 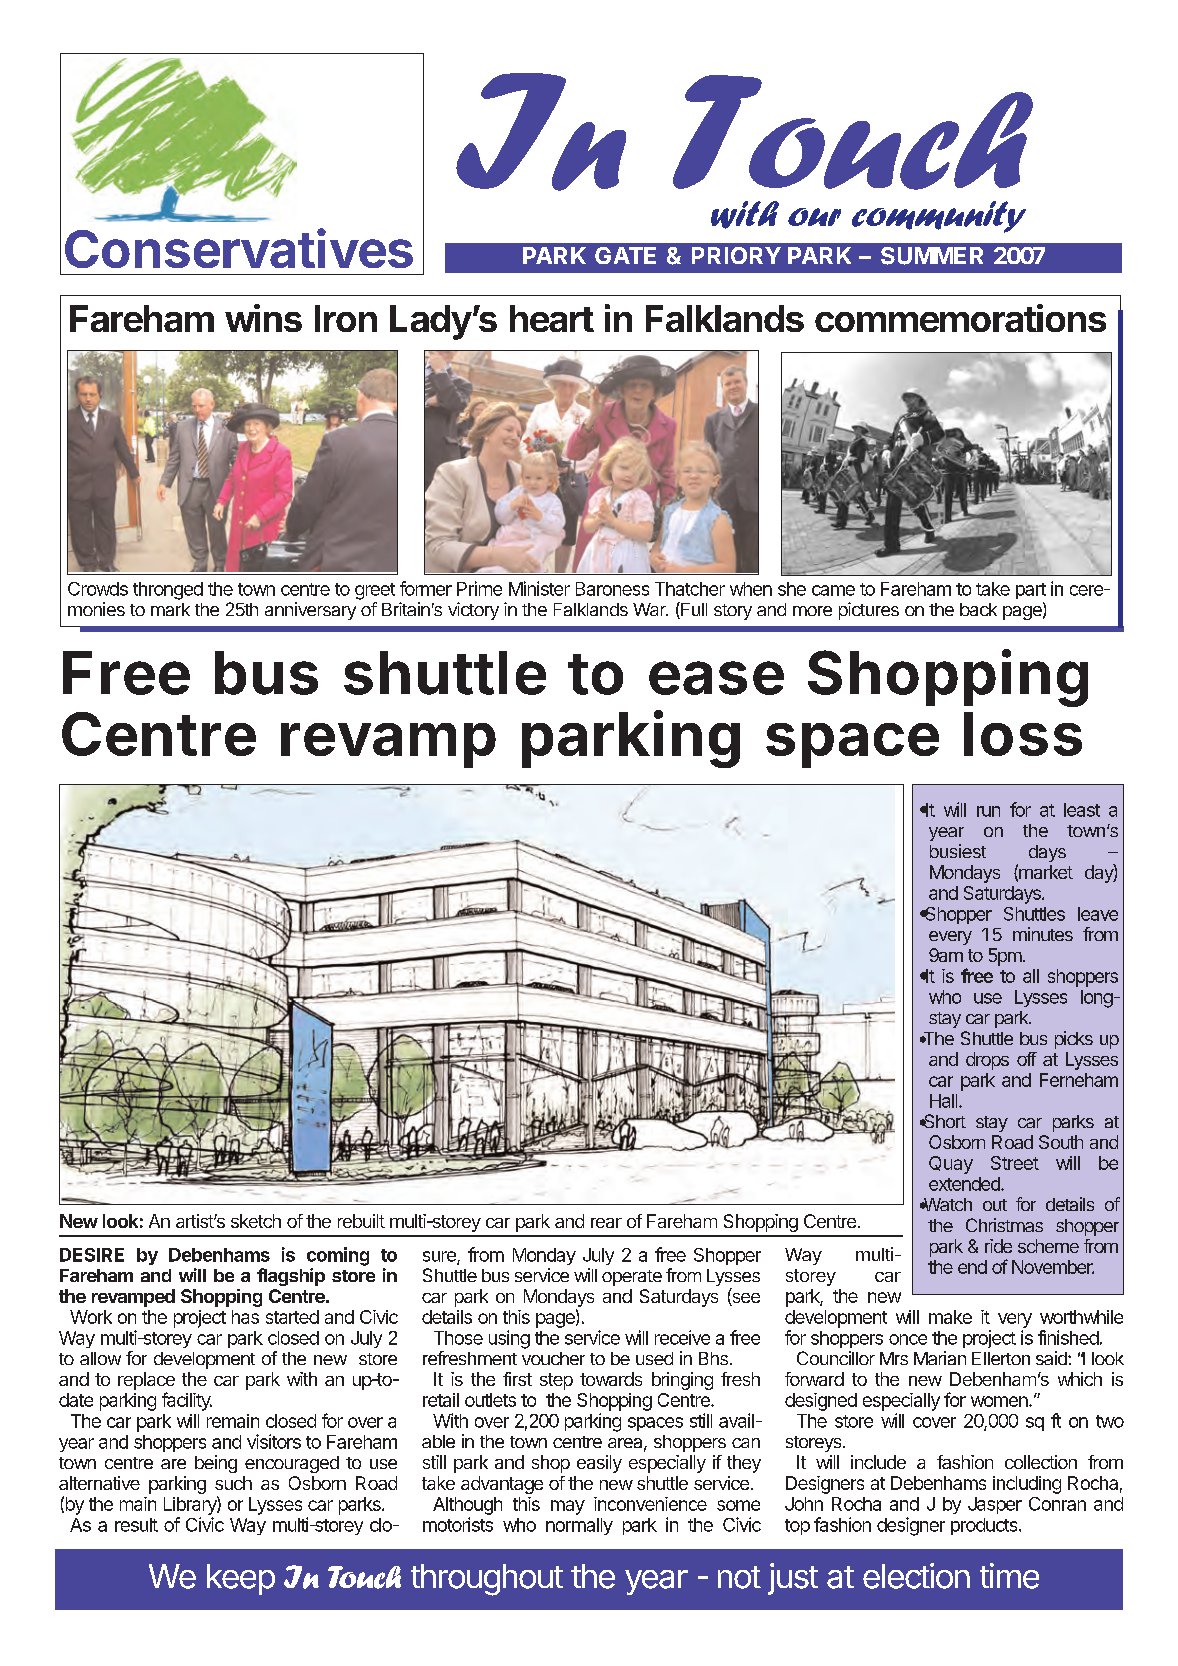 What do you see at coordinates (361, 1221) in the screenshot?
I see `rebuilt` at bounding box center [361, 1221].
